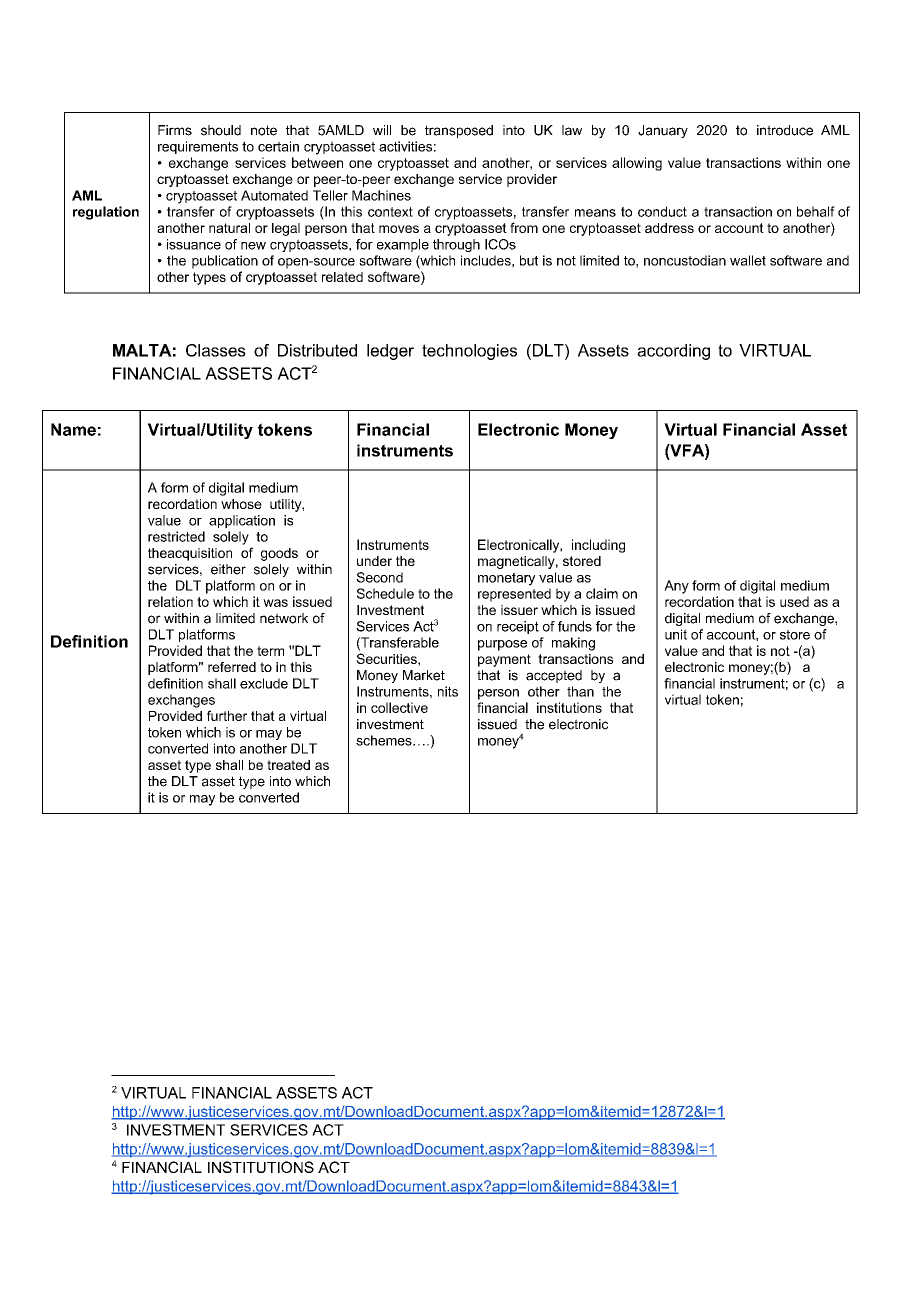  Describe the element at coordinates (385, 740) in the image. I see `schemes` at that location.
